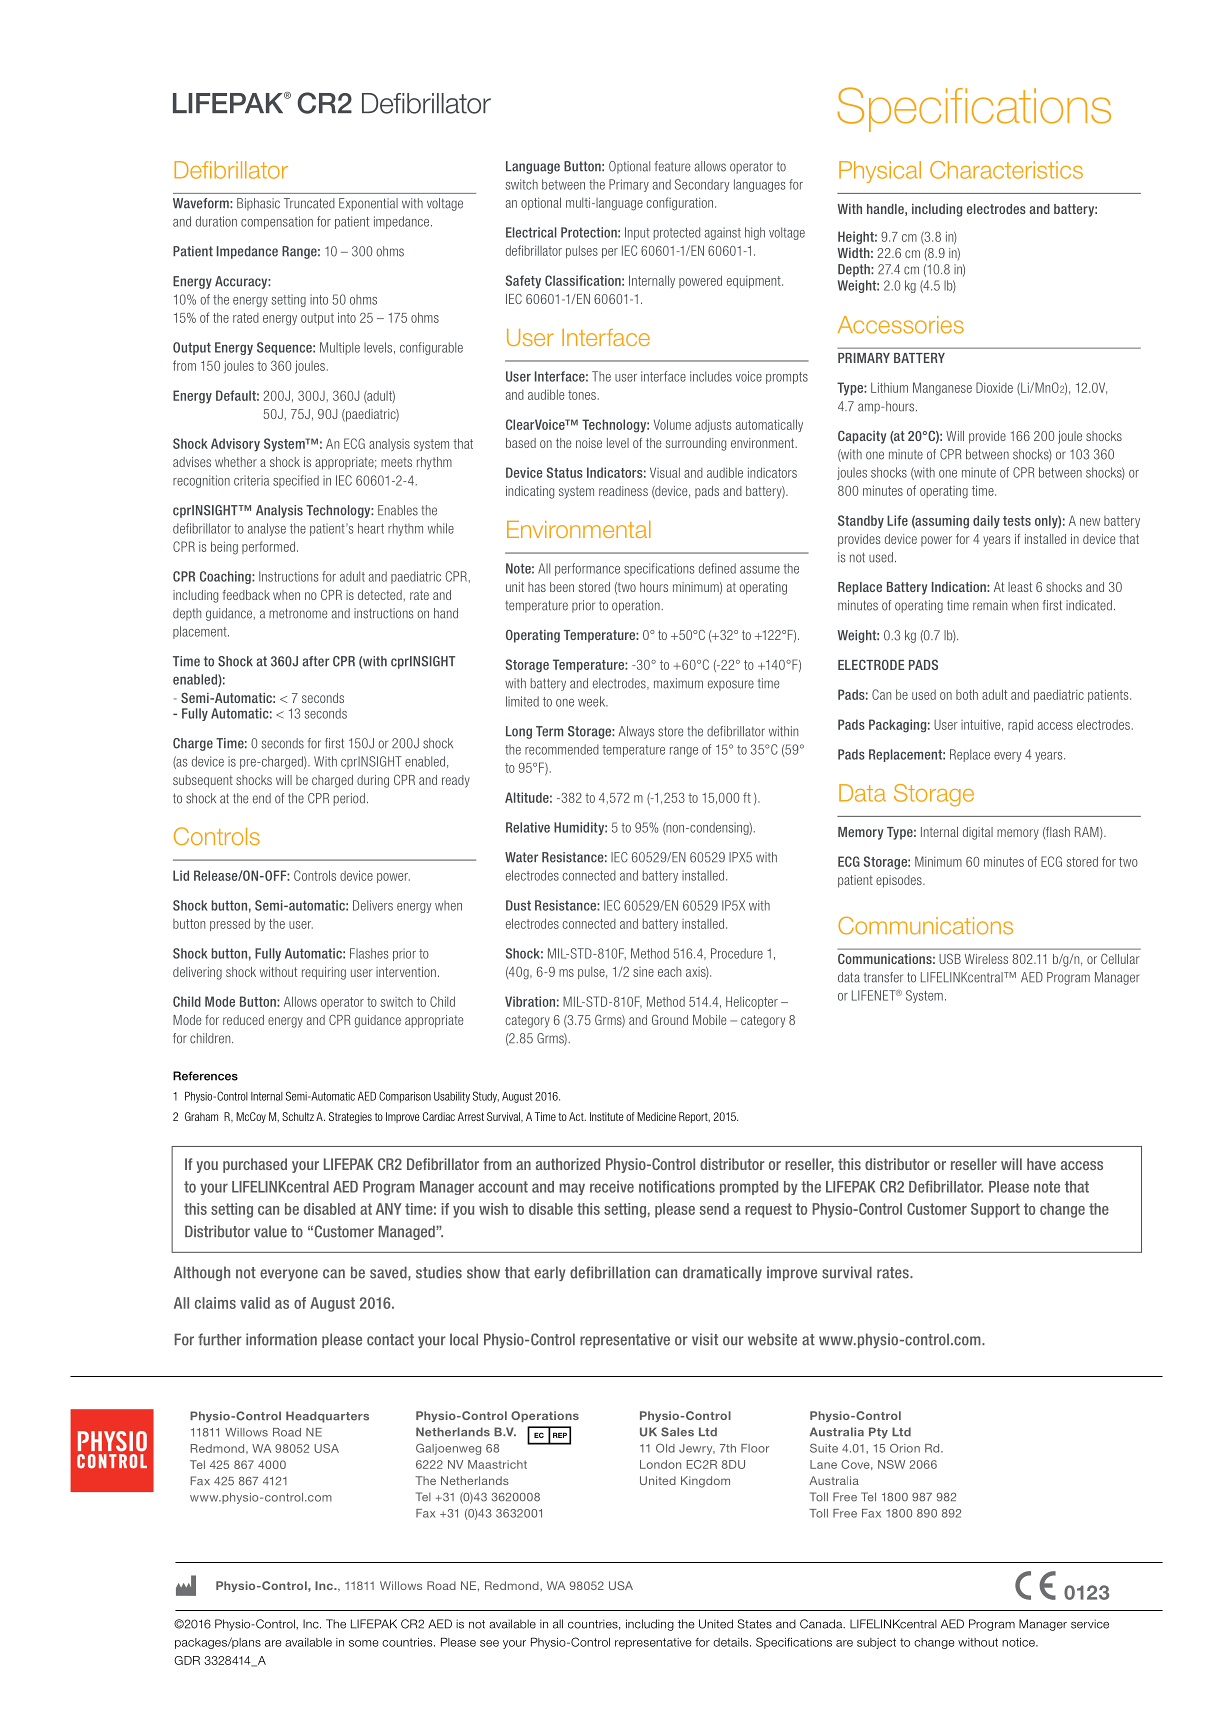 This screenshot has width=1210, height=1711. I want to click on Wireless, so click(986, 959).
